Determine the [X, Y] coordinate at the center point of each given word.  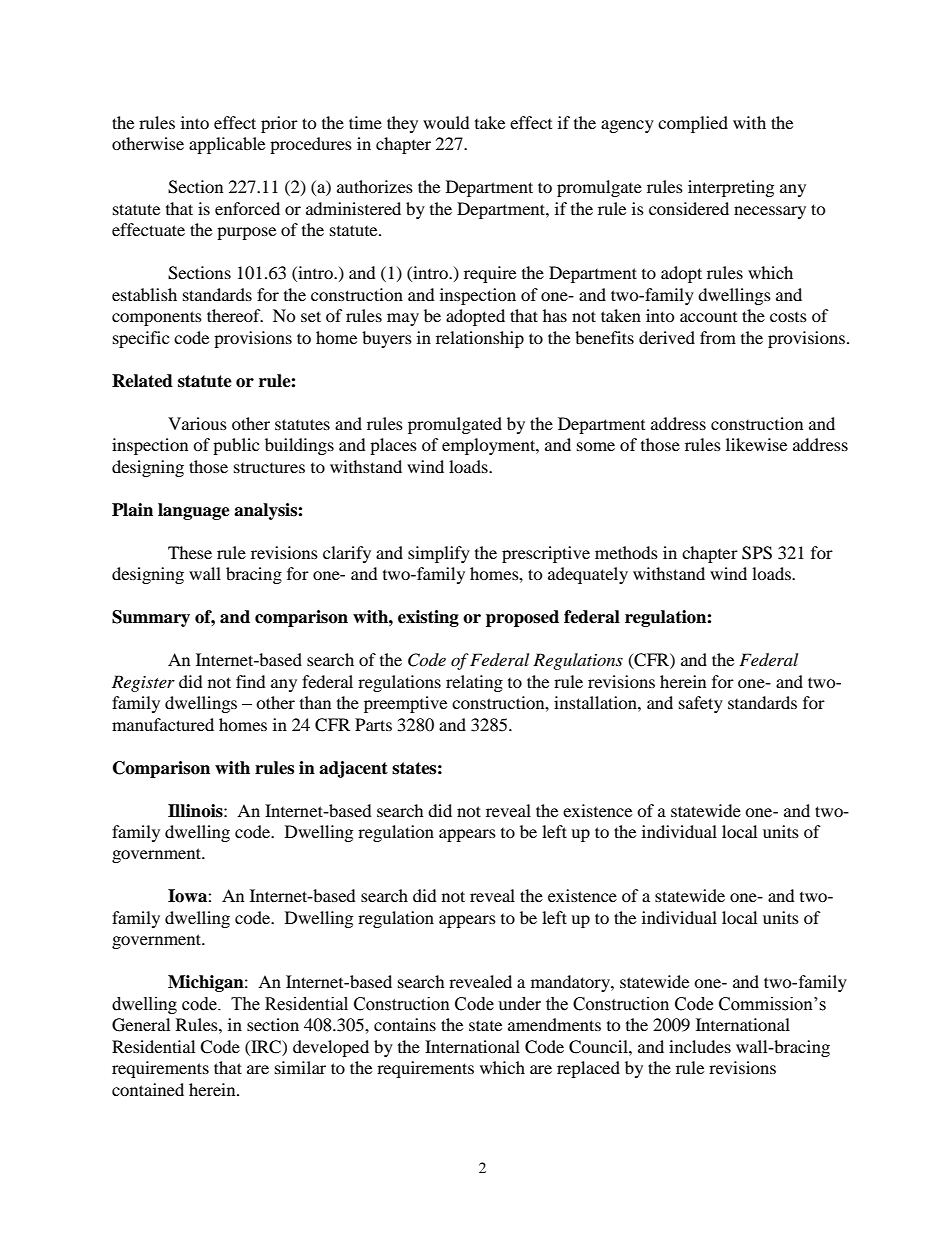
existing [428, 618]
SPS [757, 553]
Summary [151, 618]
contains [405, 1024]
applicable [227, 145]
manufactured [163, 724]
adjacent [353, 769]
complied [693, 124]
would [446, 122]
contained [148, 1089]
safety [701, 704]
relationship [480, 339]
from [718, 337]
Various [197, 423]
